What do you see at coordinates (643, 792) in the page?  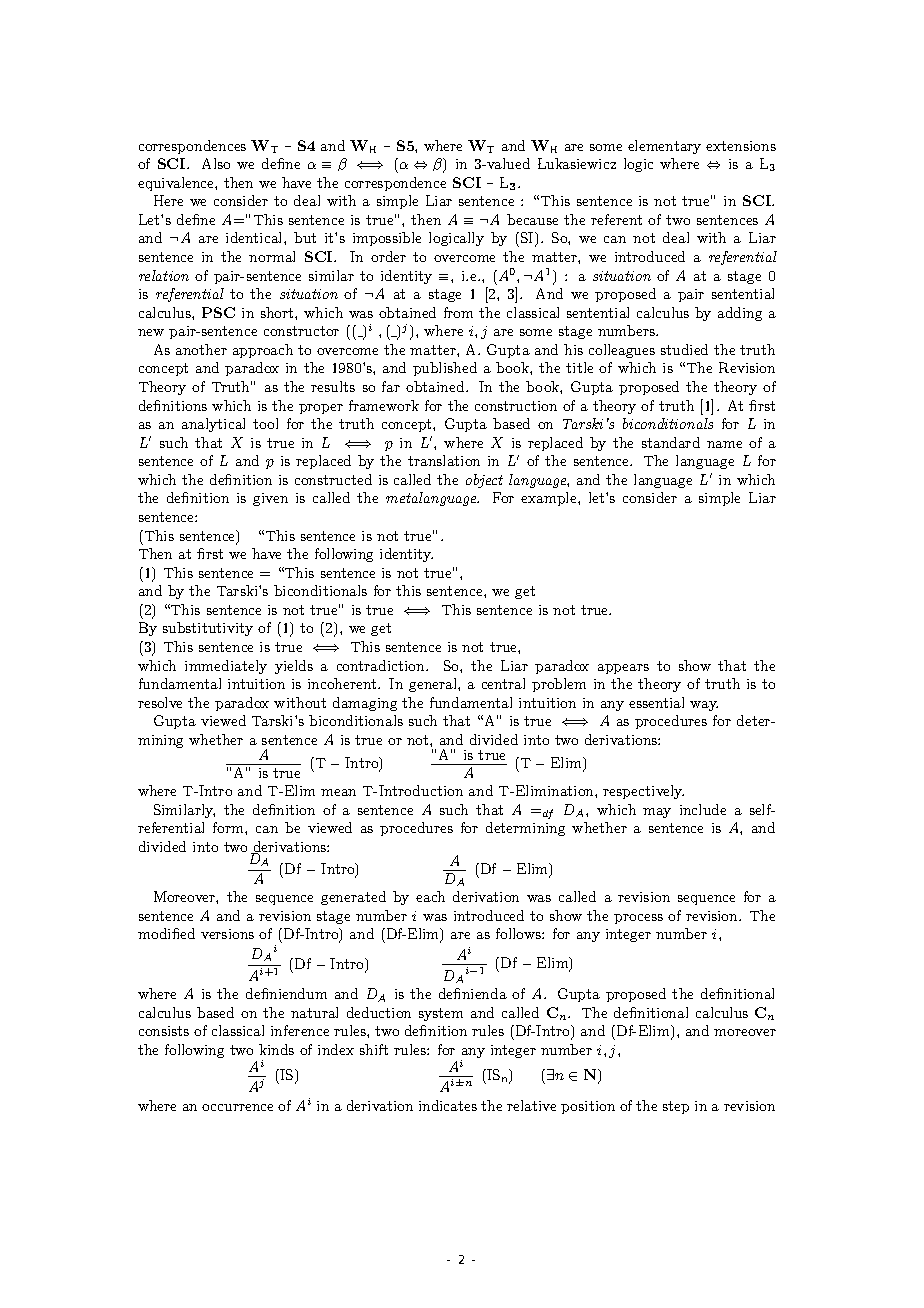 I see `respectively` at bounding box center [643, 792].
